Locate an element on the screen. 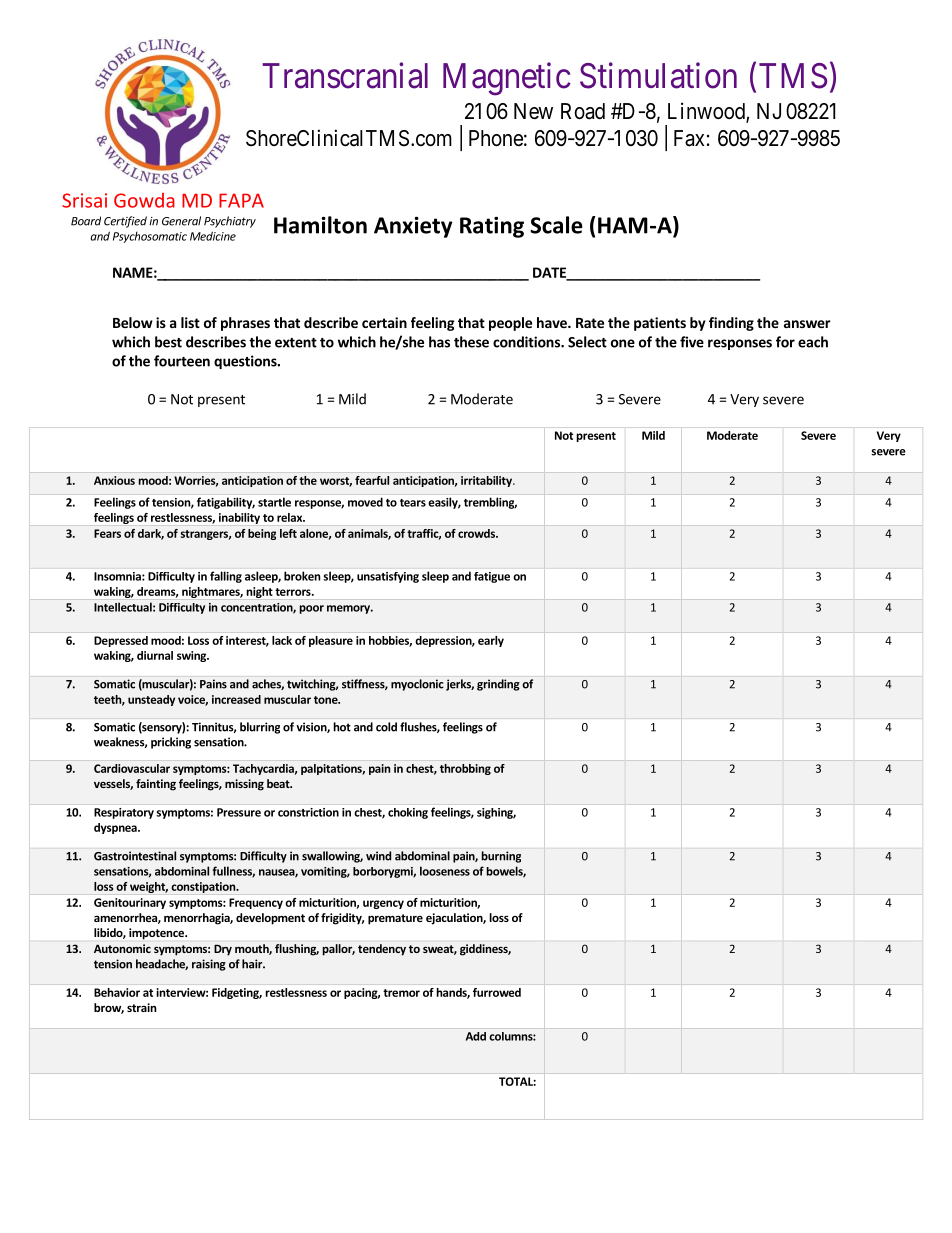 This screenshot has width=952, height=1233. strain is located at coordinates (142, 1007).
